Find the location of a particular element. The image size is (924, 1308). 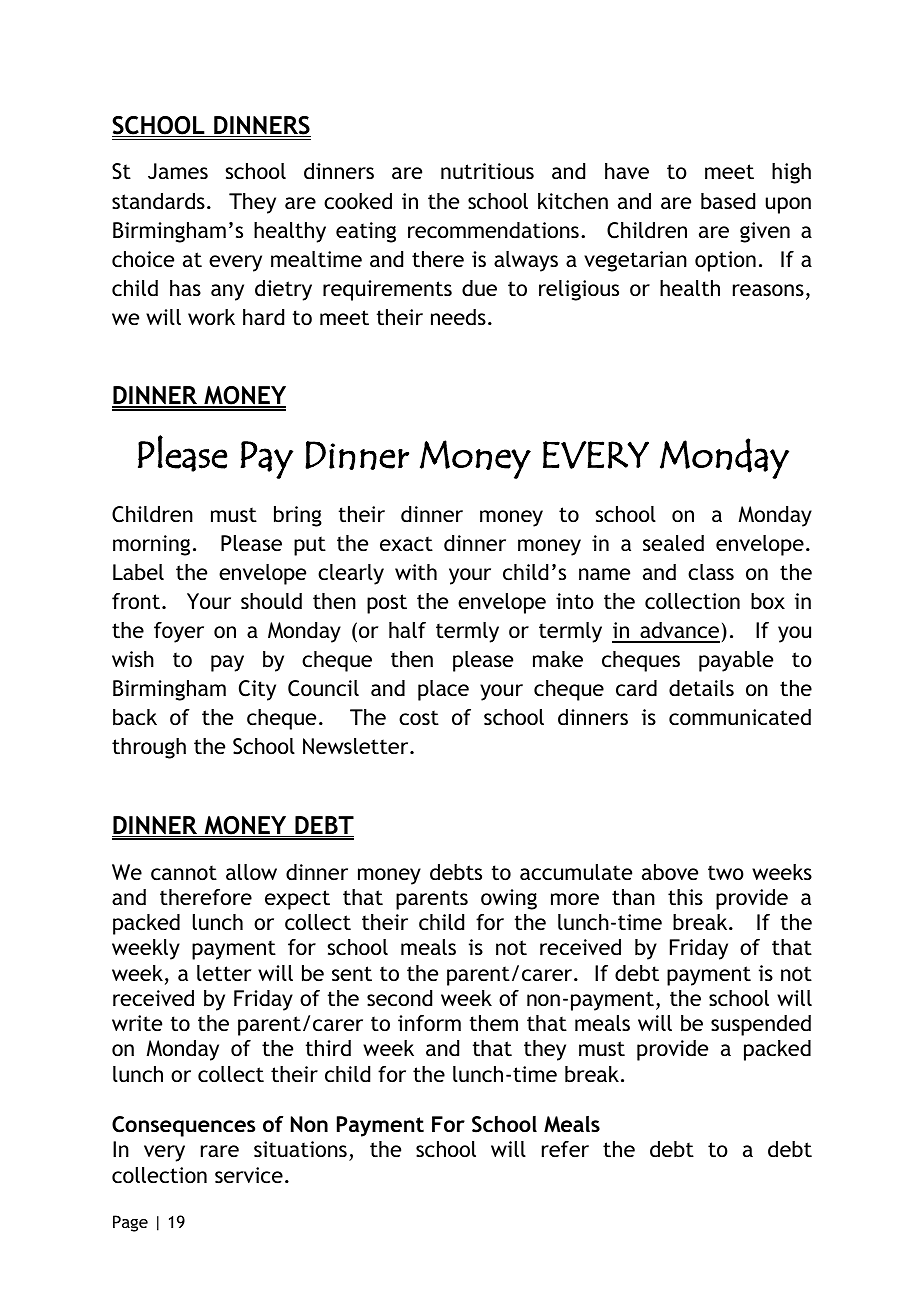

suspended is located at coordinates (761, 1025).
